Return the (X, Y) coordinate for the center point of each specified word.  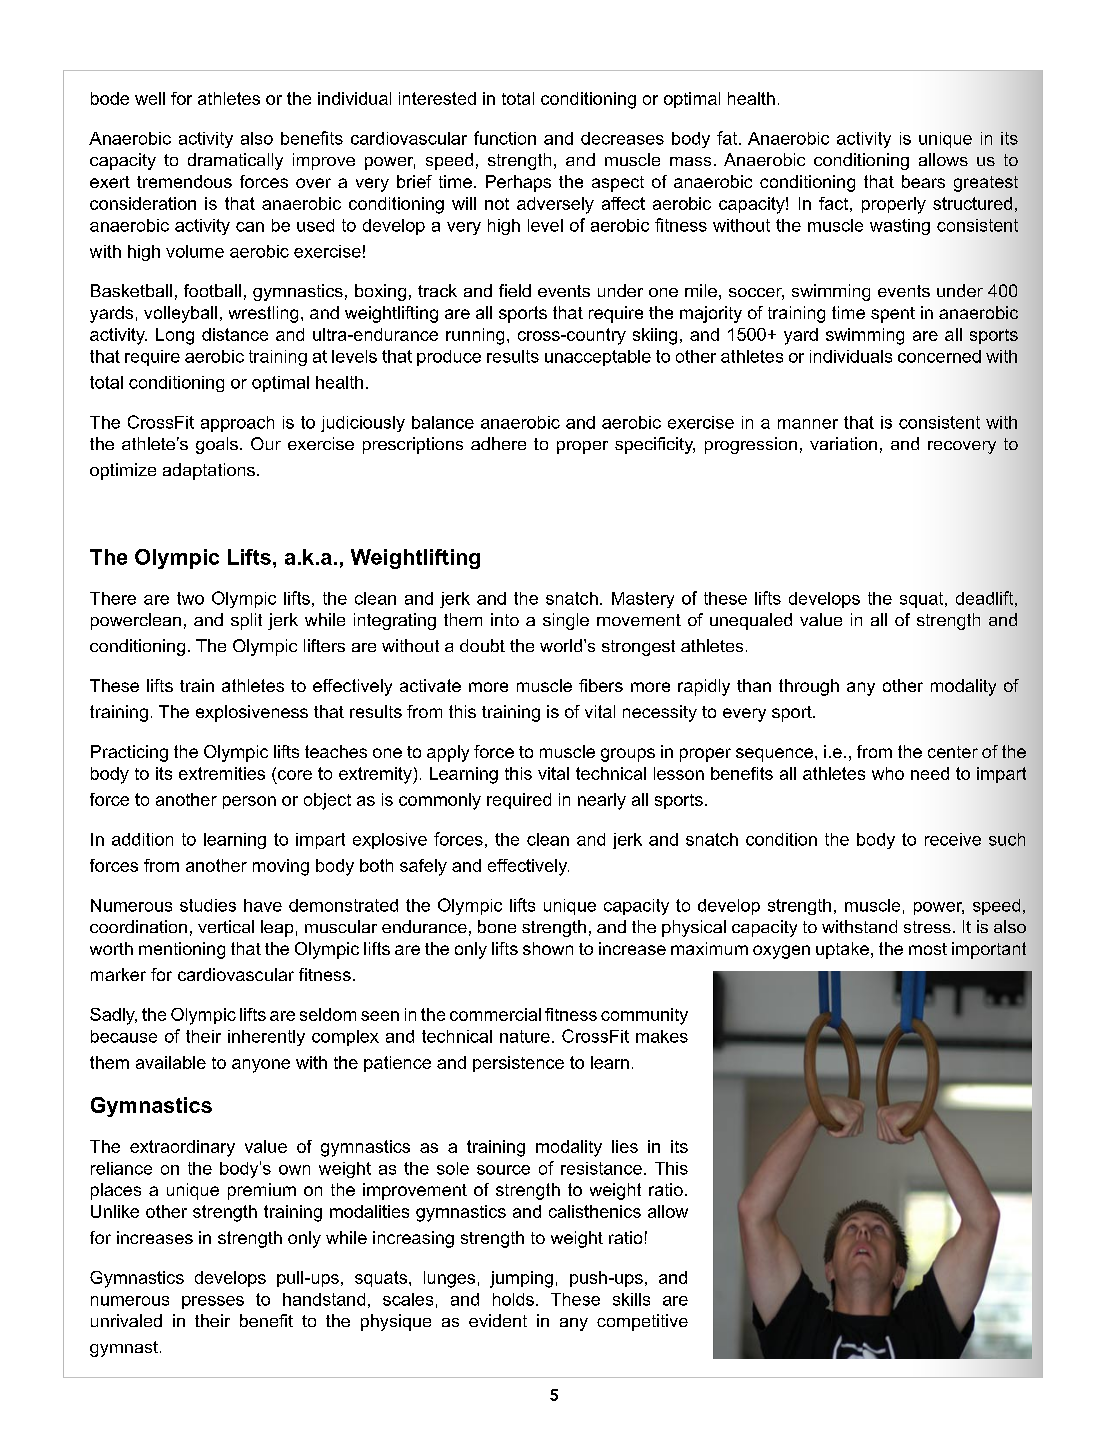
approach (237, 424)
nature (525, 1036)
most (928, 949)
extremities (222, 773)
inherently (266, 1038)
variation (843, 443)
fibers (601, 685)
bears (923, 181)
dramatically (235, 161)
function (505, 138)
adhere (498, 443)
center (953, 752)
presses (213, 1302)
